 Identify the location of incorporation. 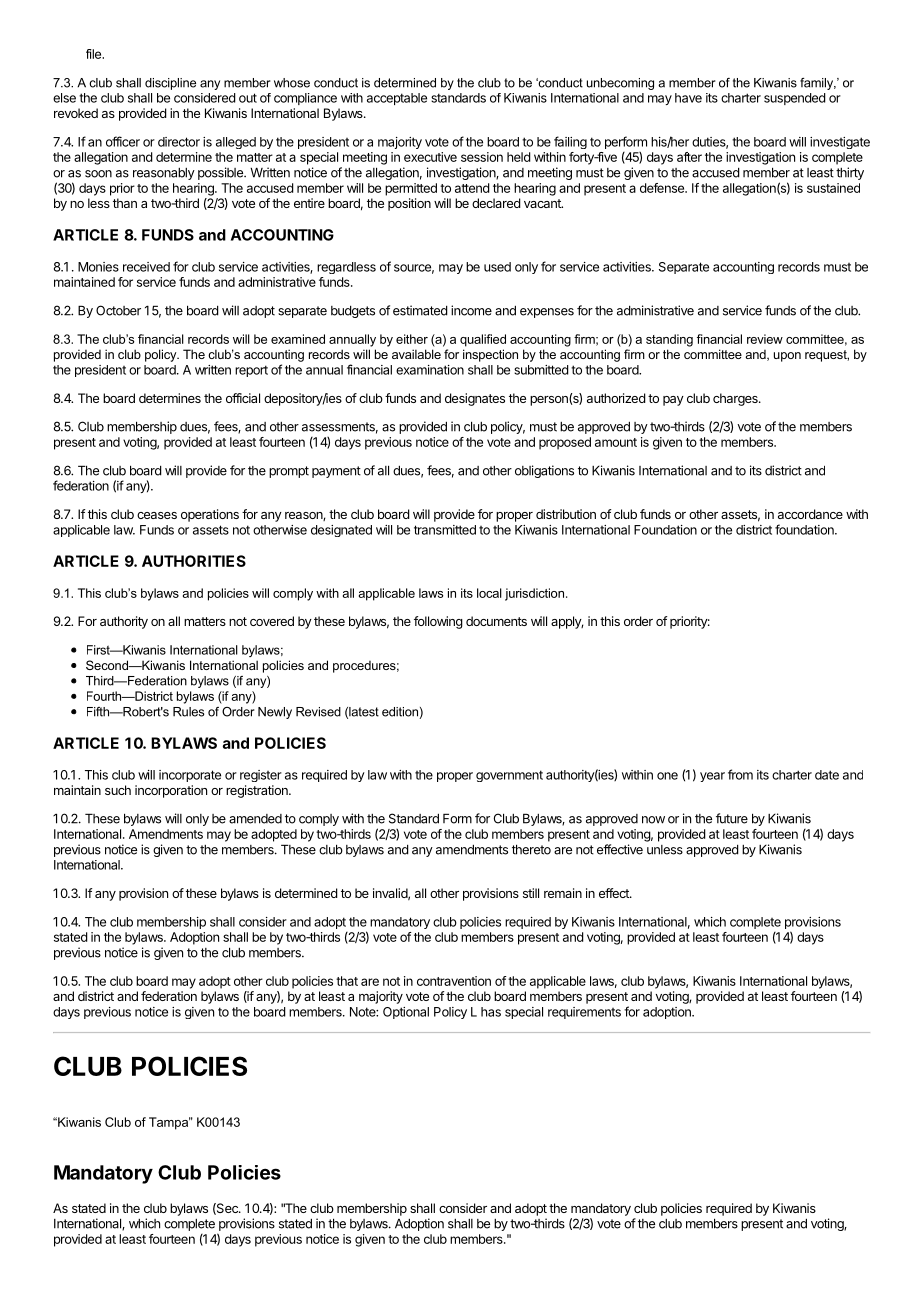
(171, 791).
